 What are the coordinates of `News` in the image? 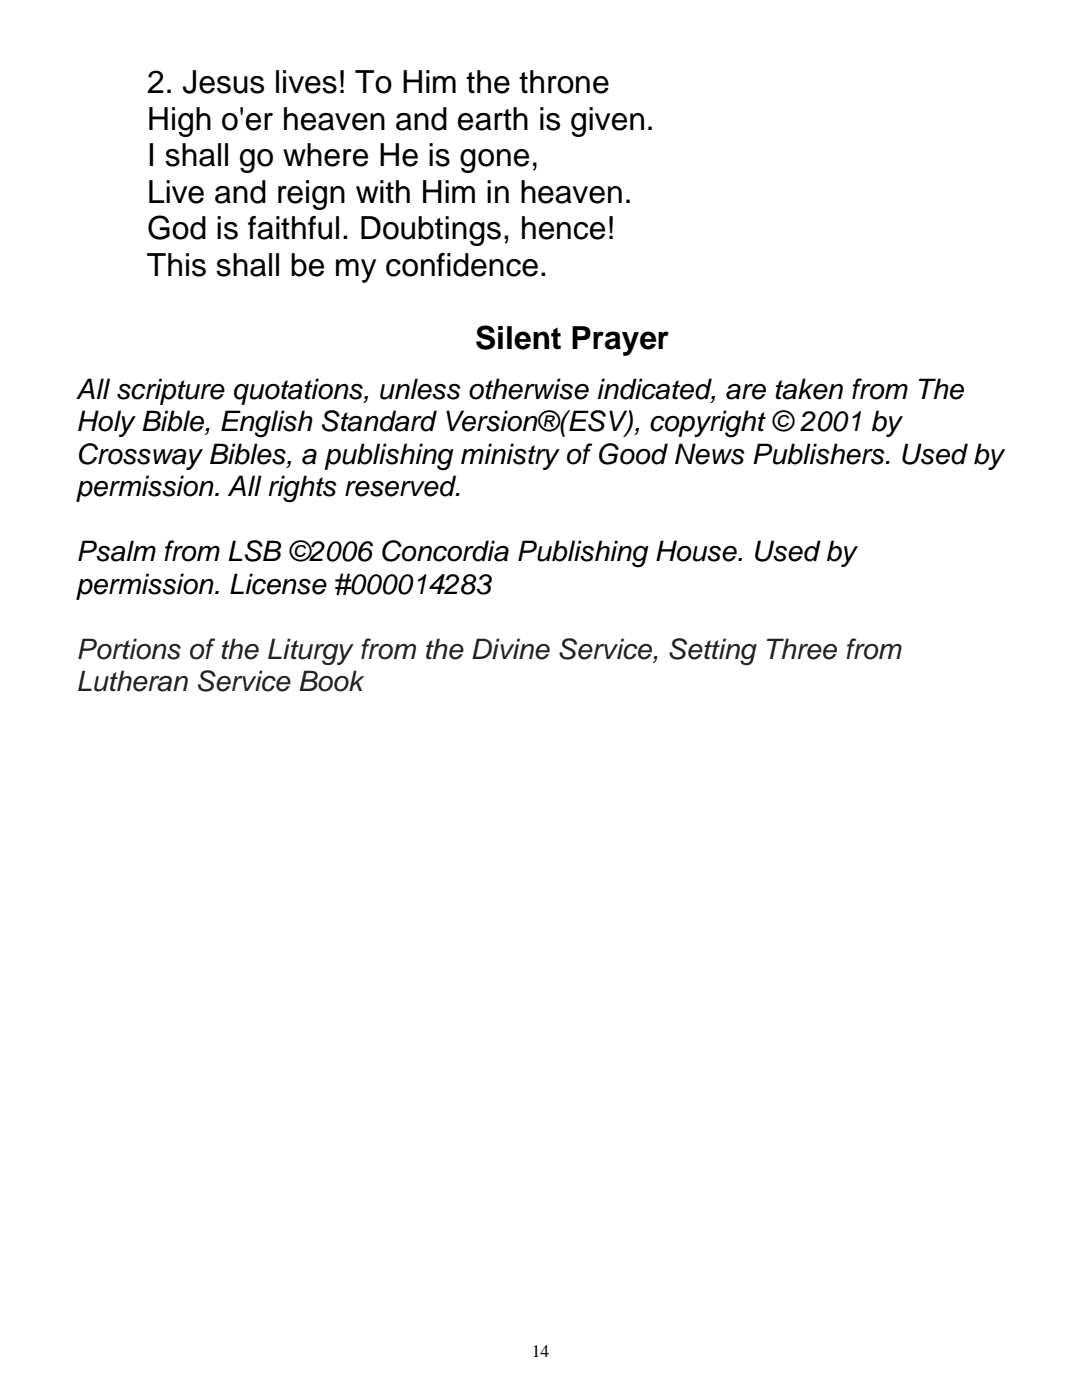 It's located at (710, 454).
